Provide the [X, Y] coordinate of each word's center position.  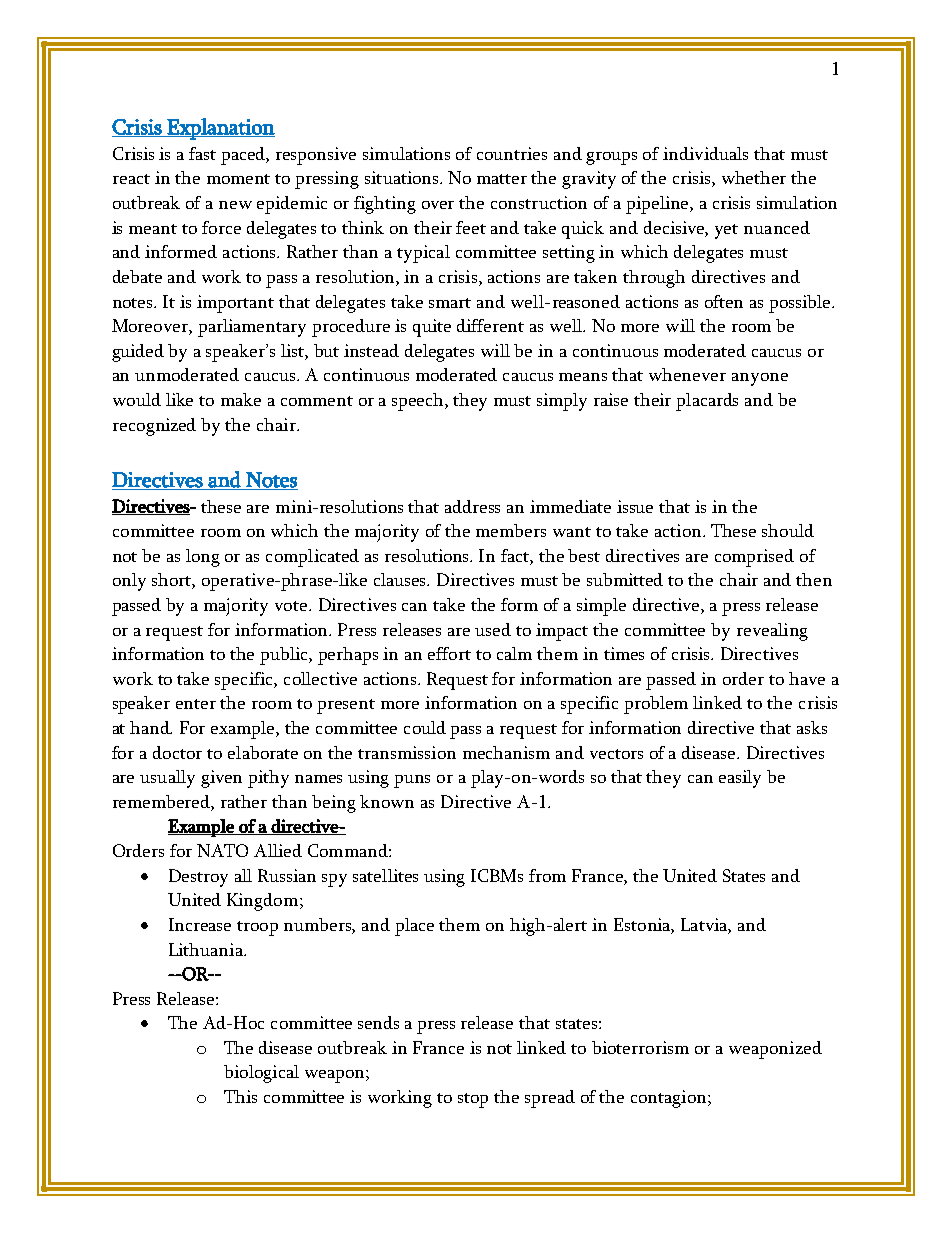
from [547, 875]
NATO [222, 850]
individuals [705, 153]
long [203, 558]
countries [512, 153]
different [490, 325]
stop [473, 1100]
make [241, 399]
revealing [772, 632]
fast [202, 153]
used [493, 629]
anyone [760, 379]
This [240, 1096]
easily [740, 779]
